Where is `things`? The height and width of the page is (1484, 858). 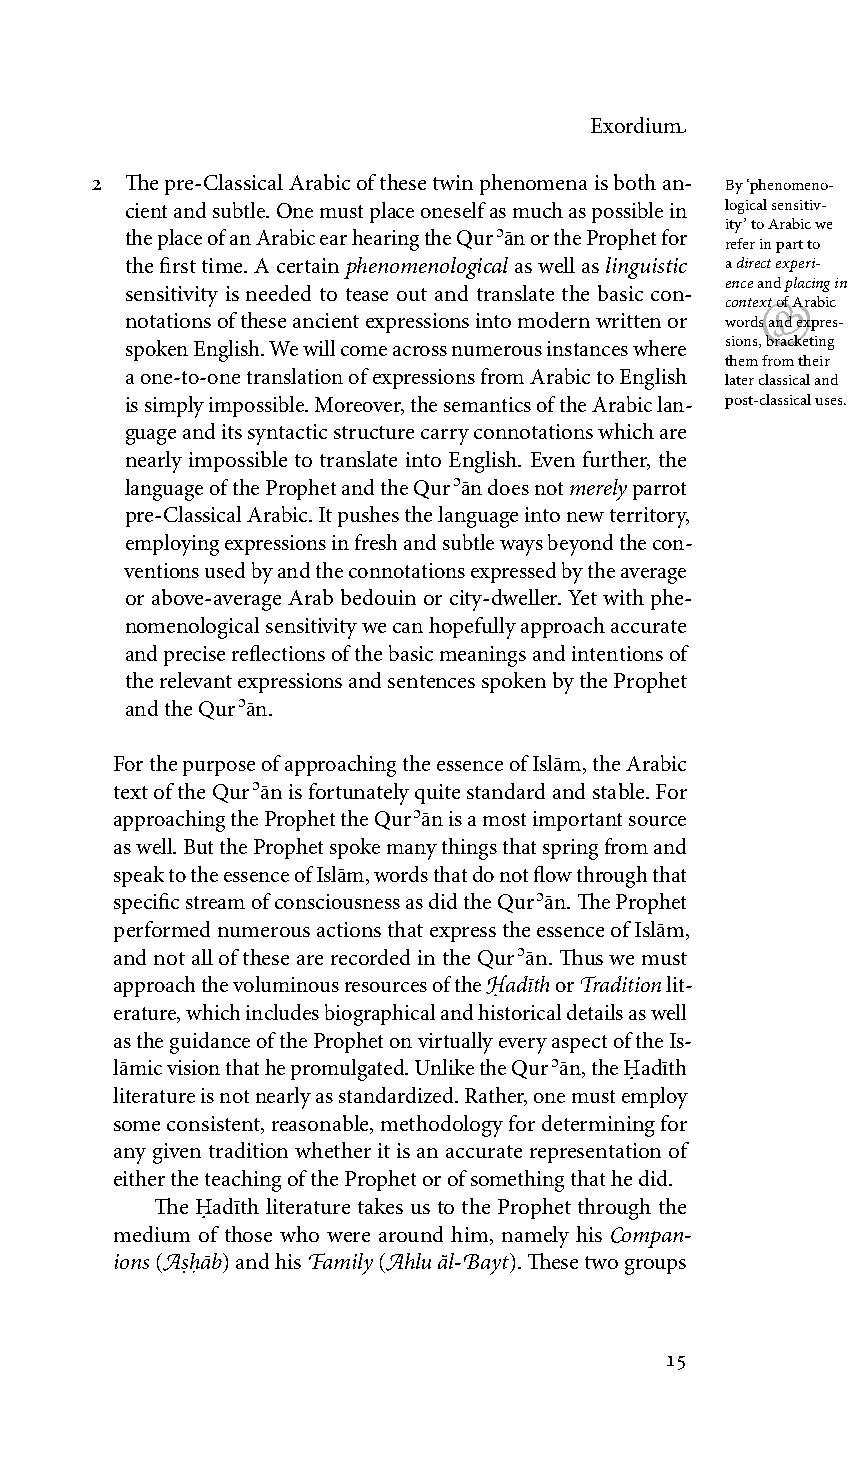
things is located at coordinates (469, 849).
